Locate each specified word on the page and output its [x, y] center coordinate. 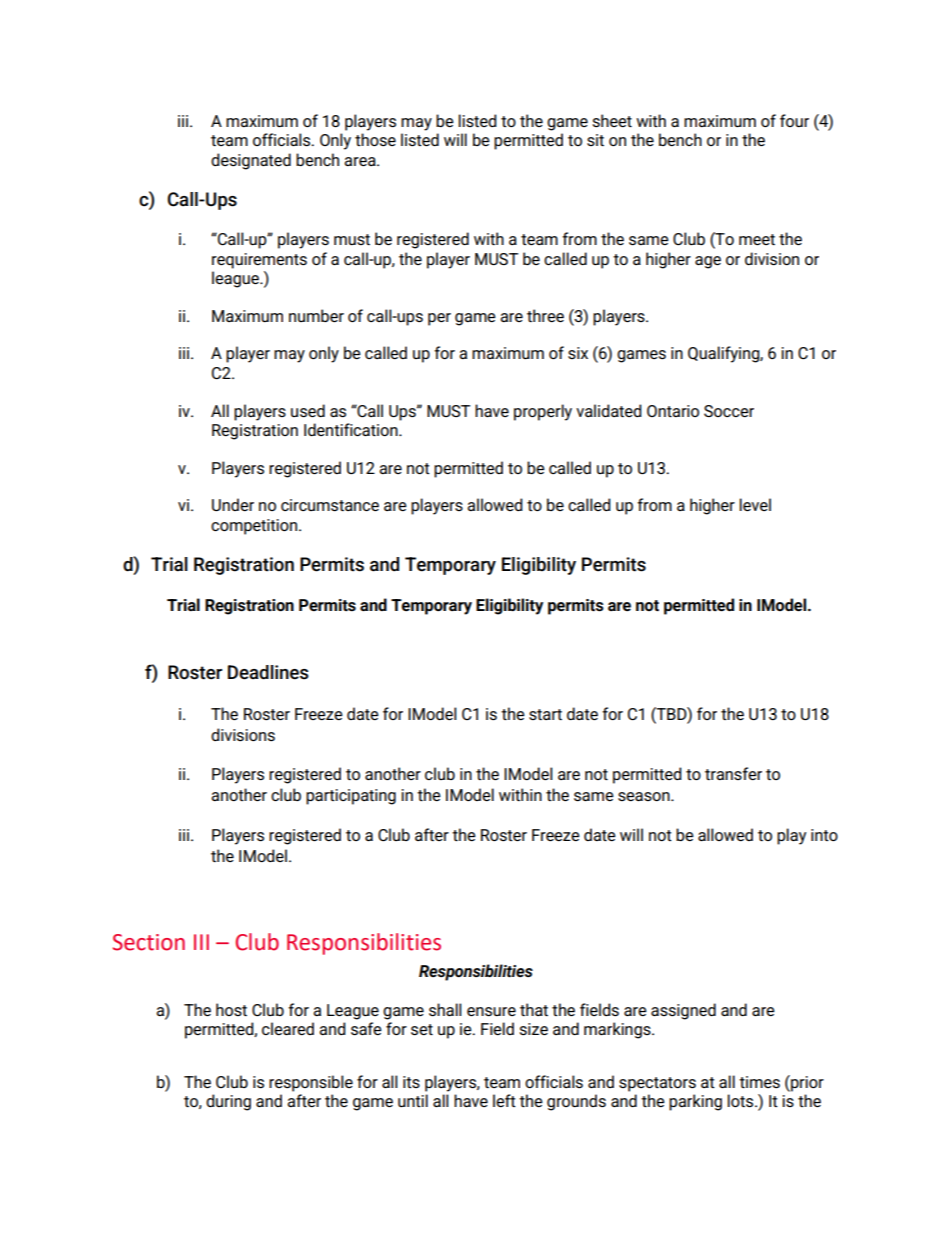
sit [595, 140]
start [545, 714]
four [794, 120]
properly [543, 412]
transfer [733, 773]
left [504, 1100]
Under [233, 504]
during [228, 1102]
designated [251, 161]
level [755, 504]
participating [351, 797]
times [759, 1082]
